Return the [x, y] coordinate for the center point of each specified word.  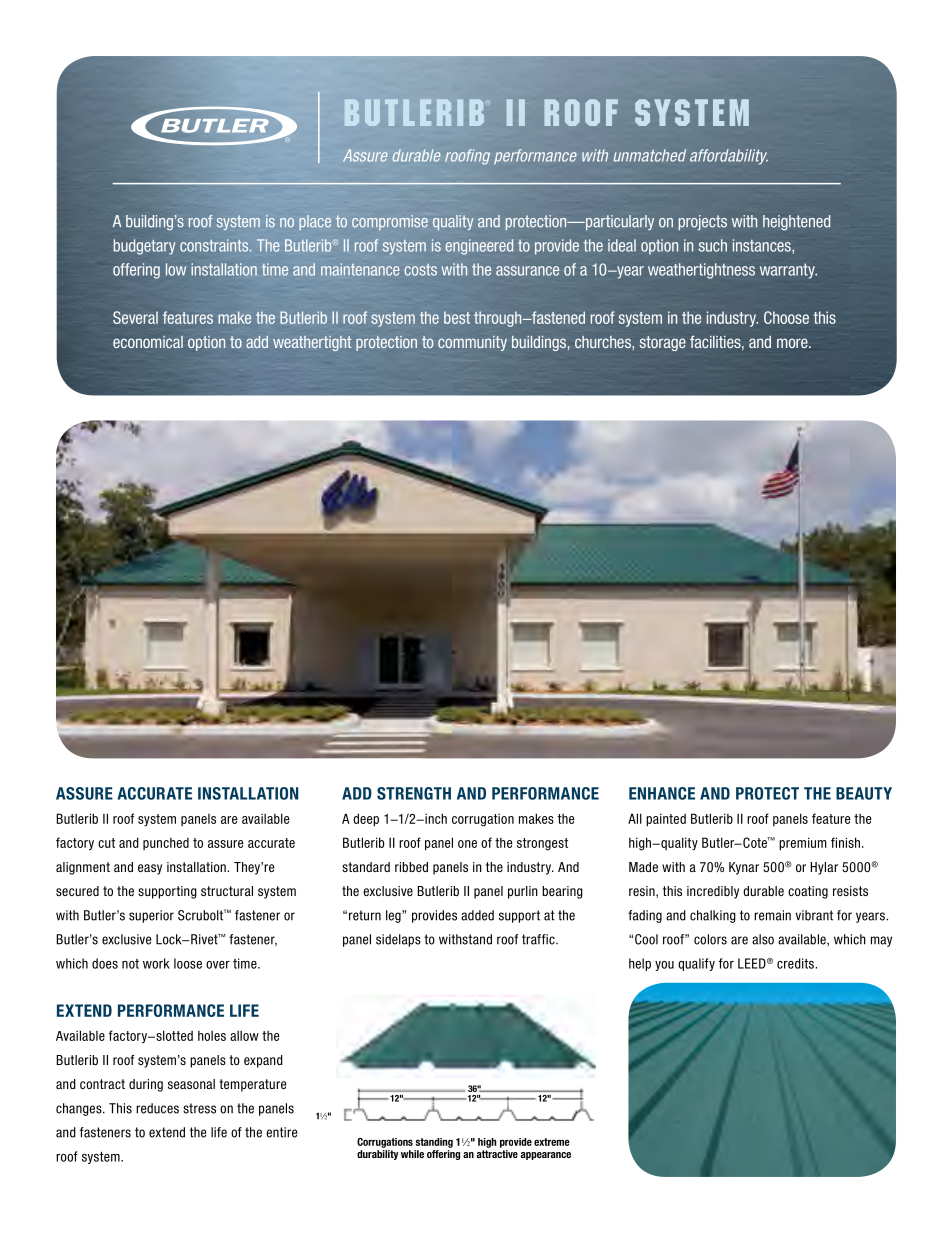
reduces [157, 1108]
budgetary [145, 247]
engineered [479, 247]
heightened [796, 223]
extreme [552, 1142]
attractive [497, 1154]
